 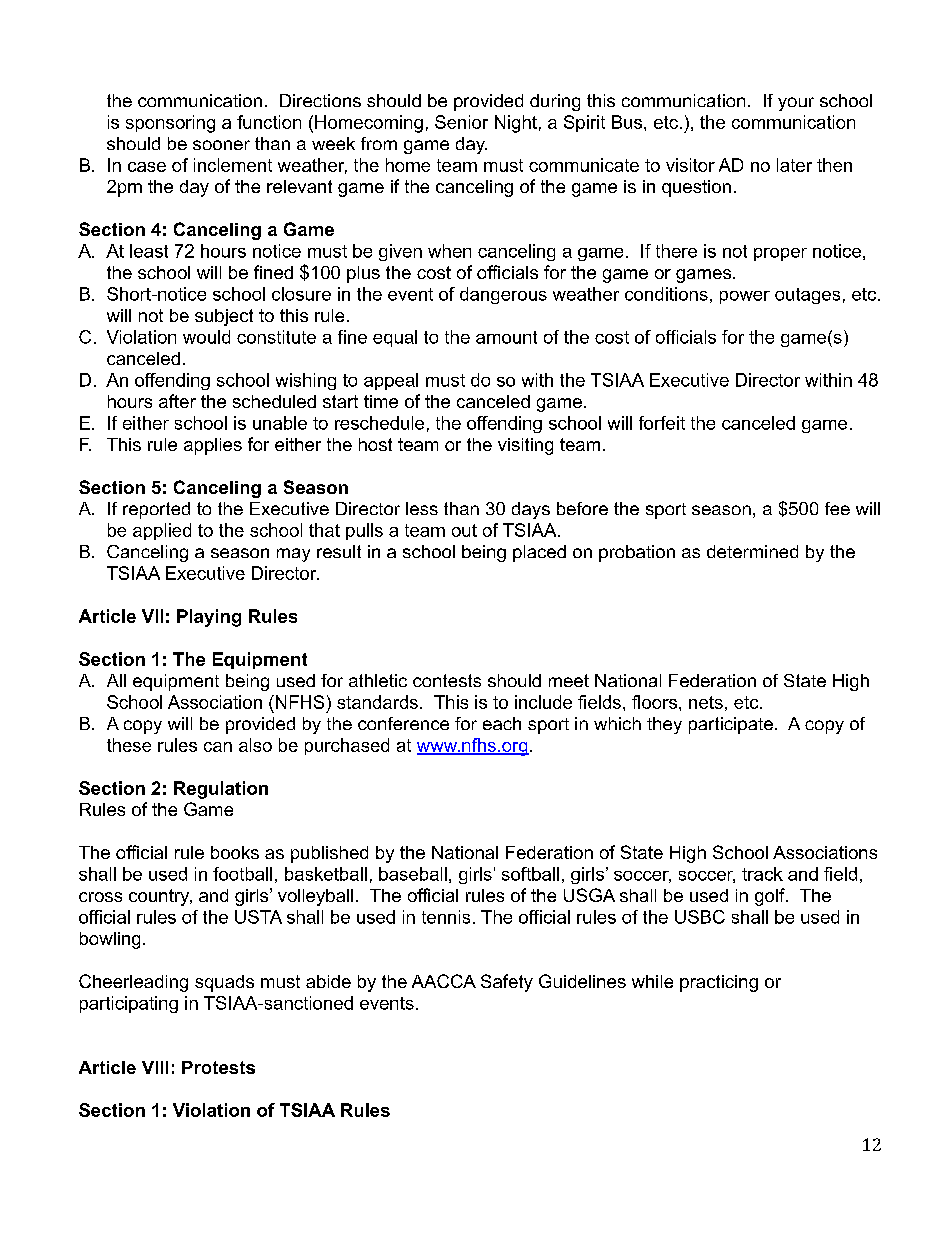 I want to click on visiting, so click(x=525, y=446).
